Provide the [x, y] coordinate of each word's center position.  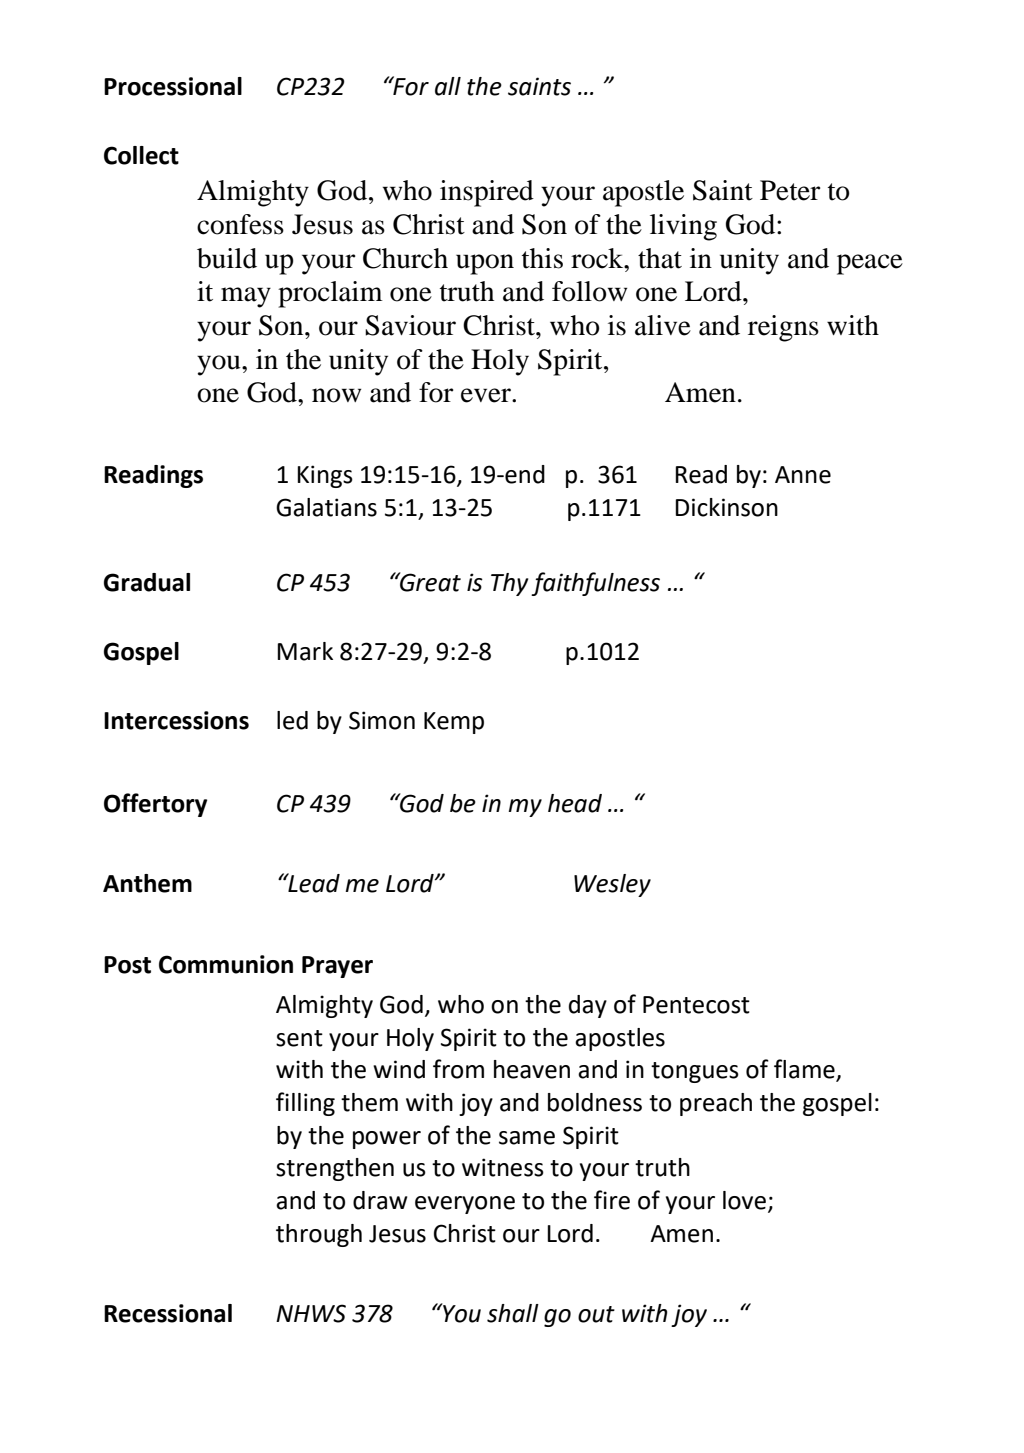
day [588, 1006]
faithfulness [595, 584]
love [746, 1201]
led [292, 720]
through [319, 1235]
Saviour [410, 325]
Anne [803, 475]
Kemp [454, 723]
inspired [487, 193]
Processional [173, 86]
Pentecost [696, 1005]
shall [513, 1313]
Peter [790, 190]
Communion [226, 964]
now [336, 395]
